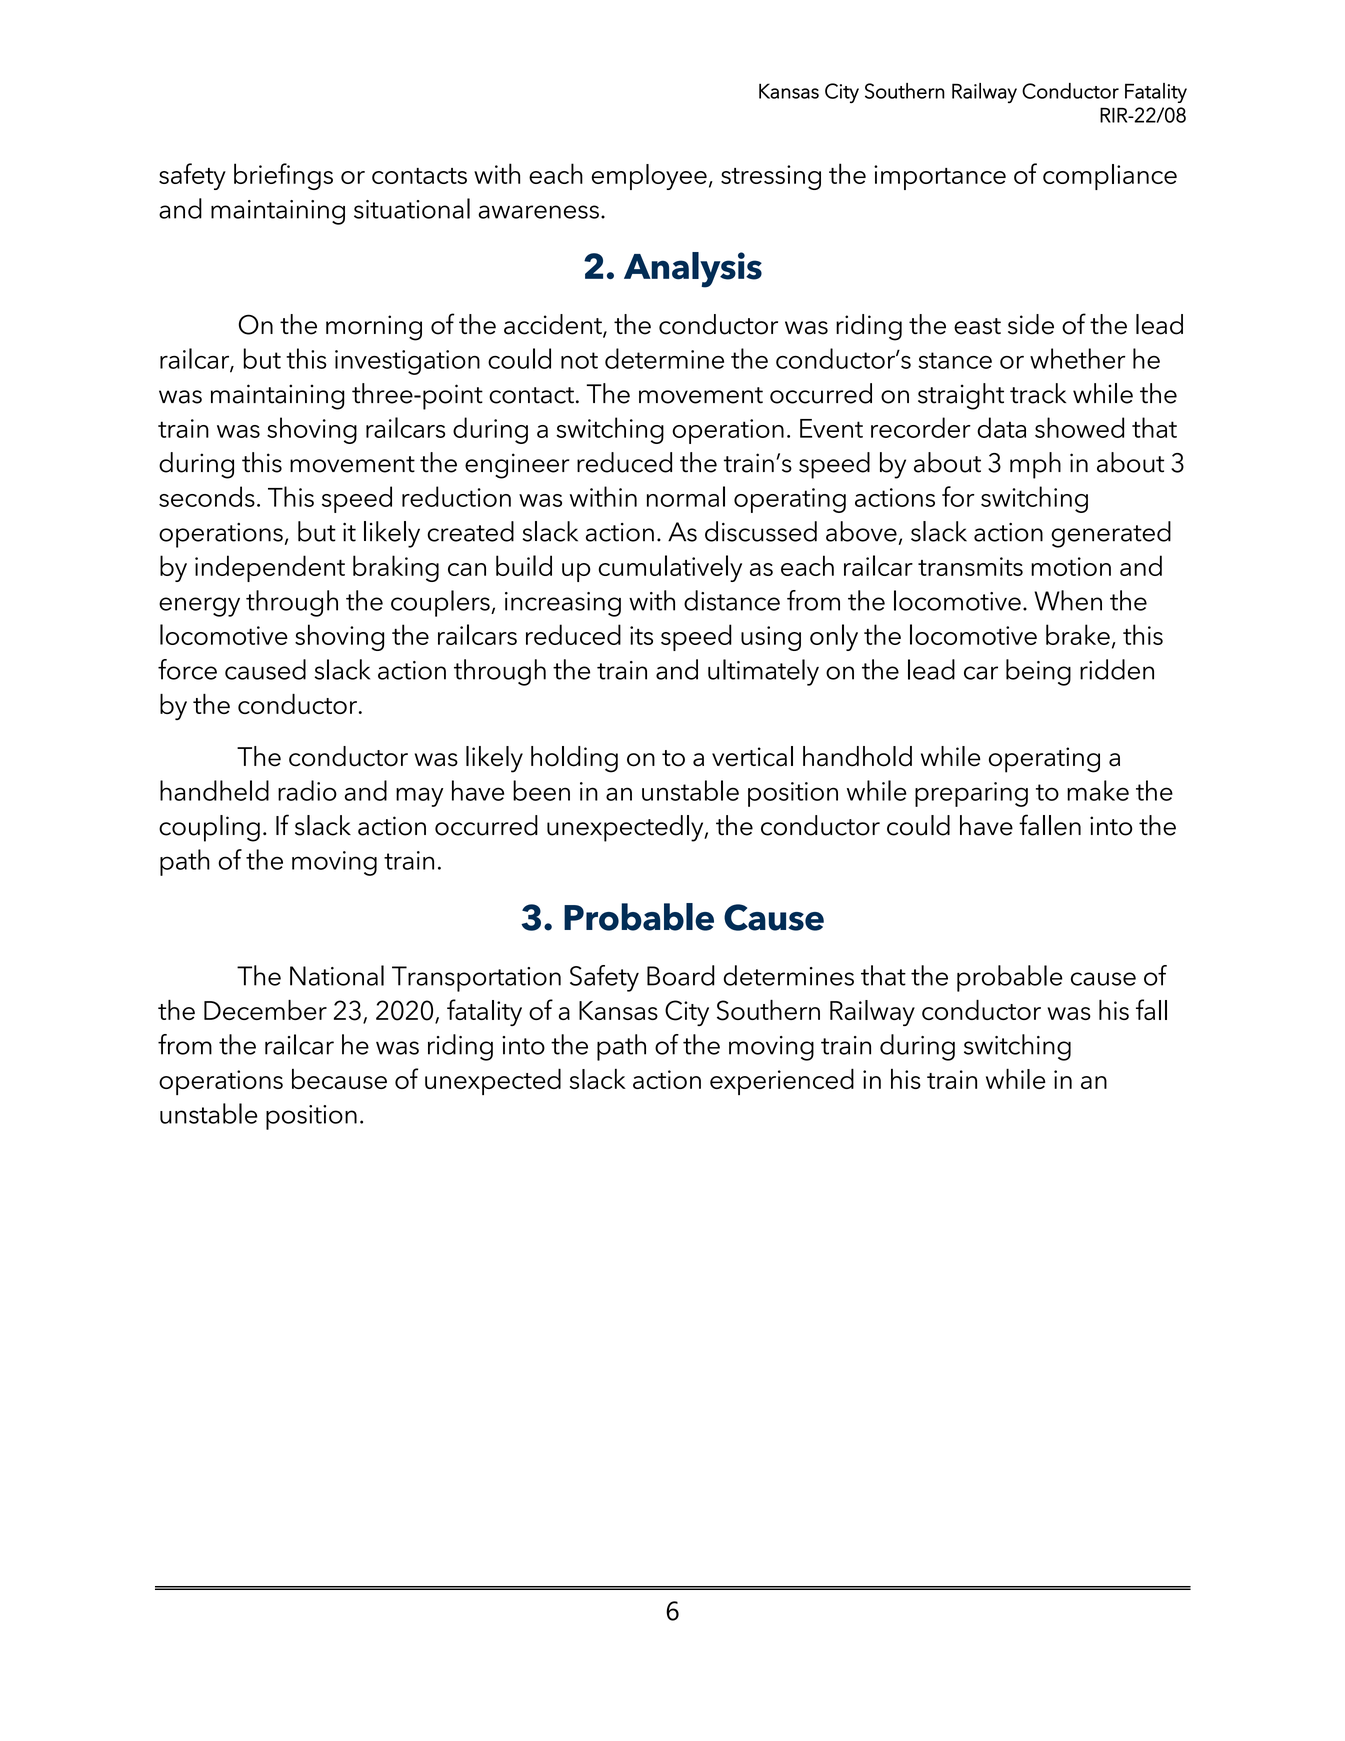 The height and width of the document is (1741, 1345). Describe the element at coordinates (265, 1010) in the document. I see `December` at that location.
